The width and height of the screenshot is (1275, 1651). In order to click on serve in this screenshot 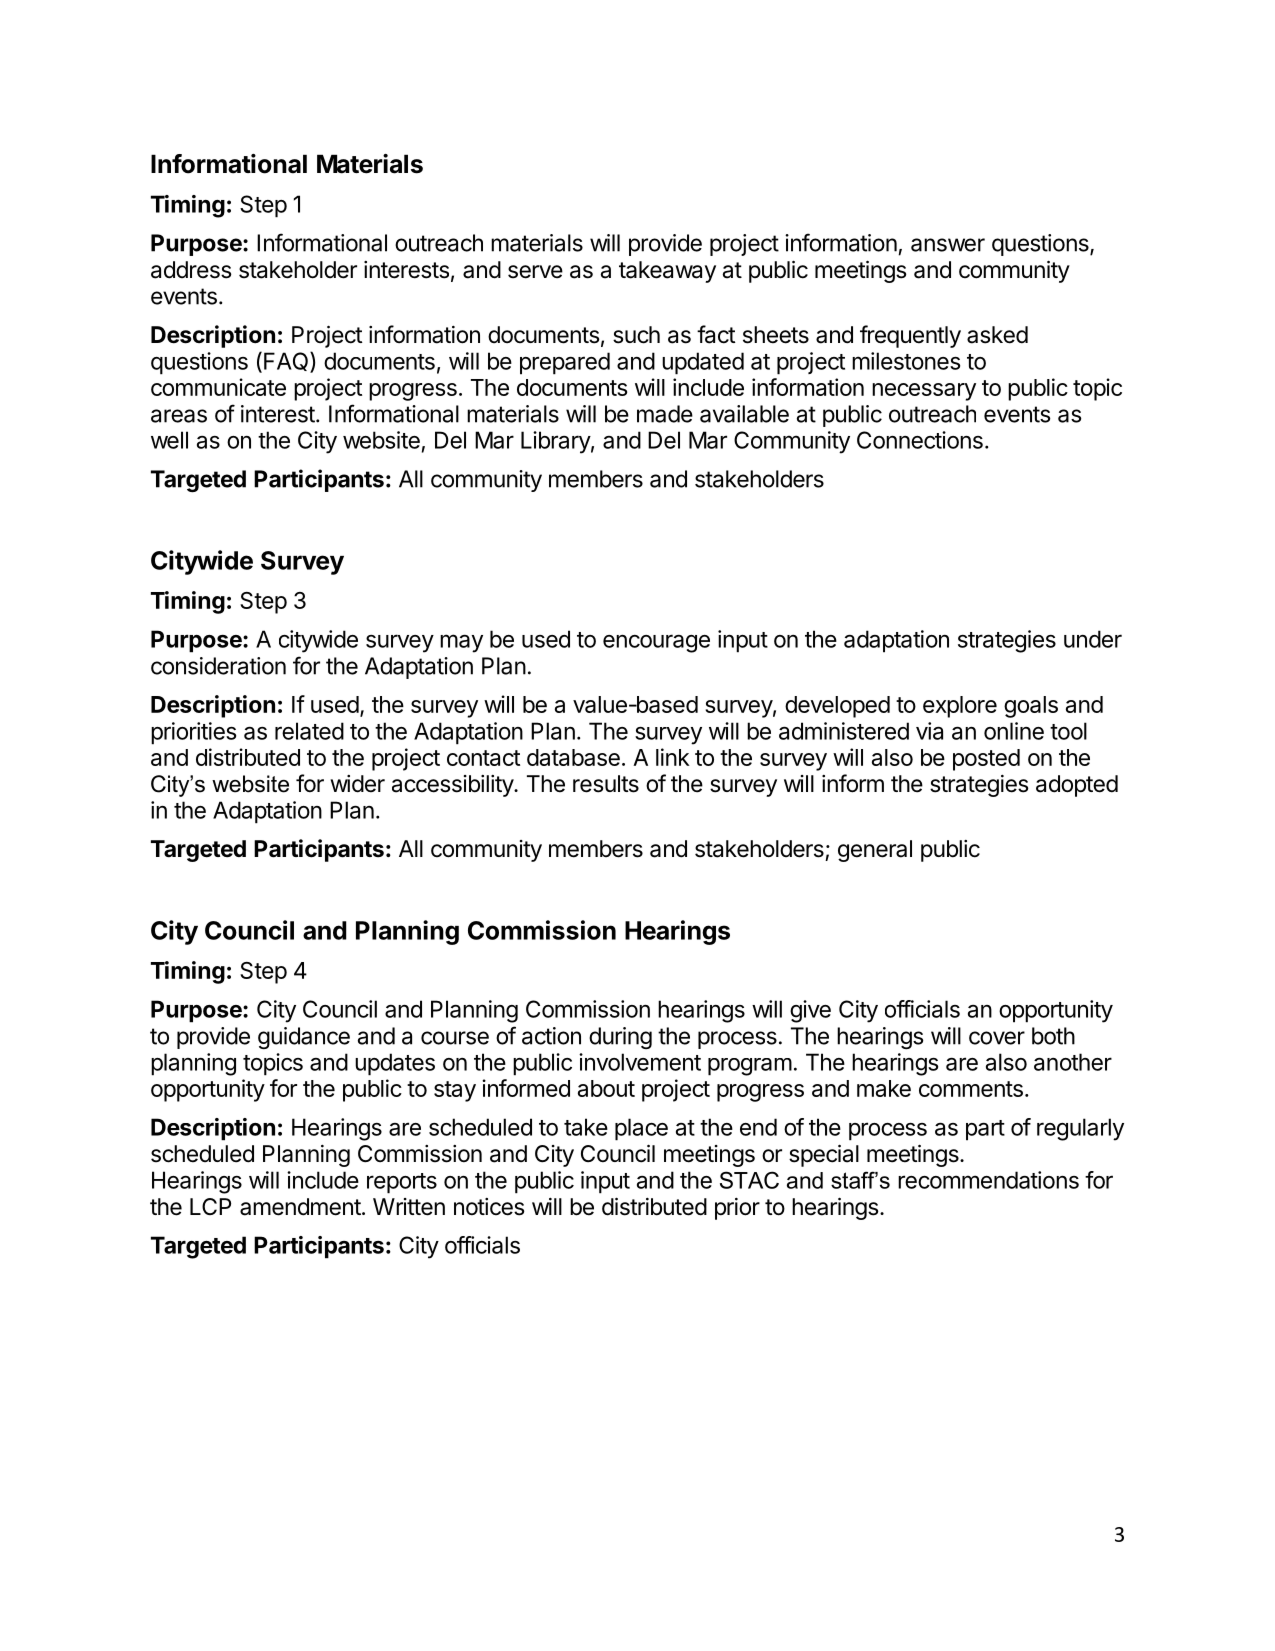, I will do `click(535, 272)`.
